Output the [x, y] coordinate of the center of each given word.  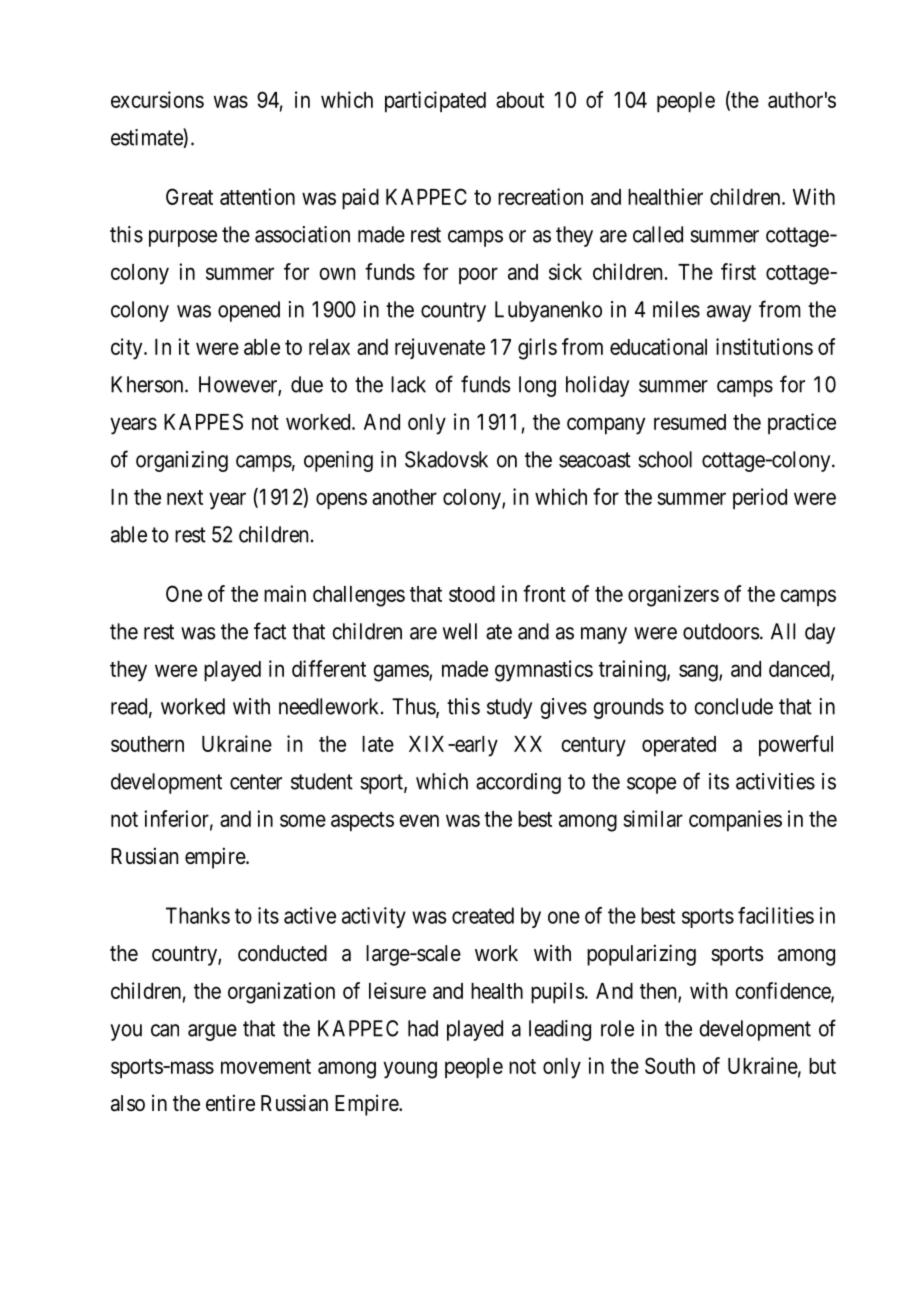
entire [230, 1103]
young [410, 1070]
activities [775, 781]
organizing [182, 461]
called [658, 234]
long [537, 386]
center [256, 782]
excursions [157, 99]
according [518, 783]
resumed [690, 422]
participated [435, 102]
